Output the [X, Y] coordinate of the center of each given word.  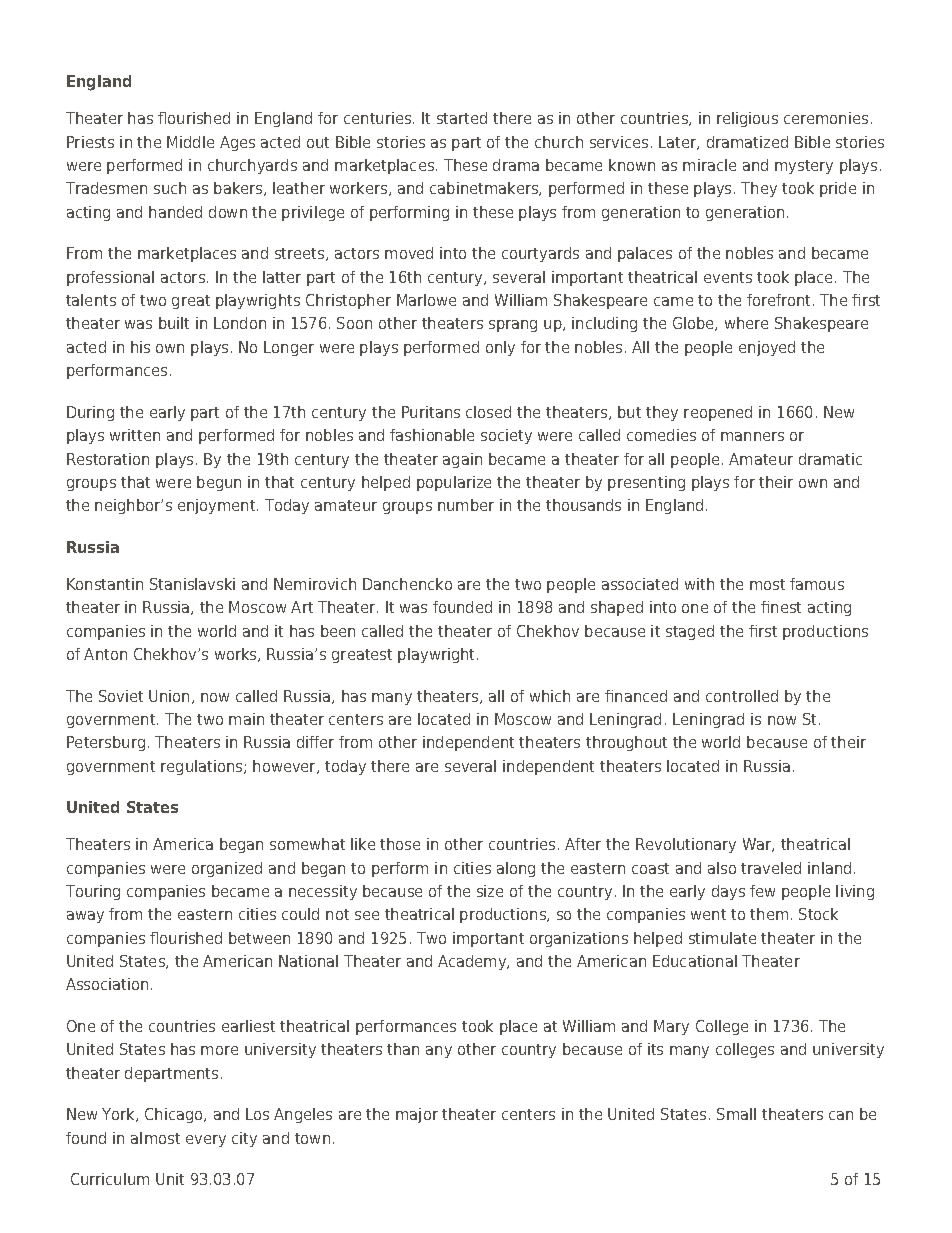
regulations [203, 767]
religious [747, 119]
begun [219, 483]
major [417, 1115]
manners [752, 436]
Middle [190, 142]
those [400, 844]
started [462, 118]
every [206, 1141]
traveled [771, 868]
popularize [454, 483]
